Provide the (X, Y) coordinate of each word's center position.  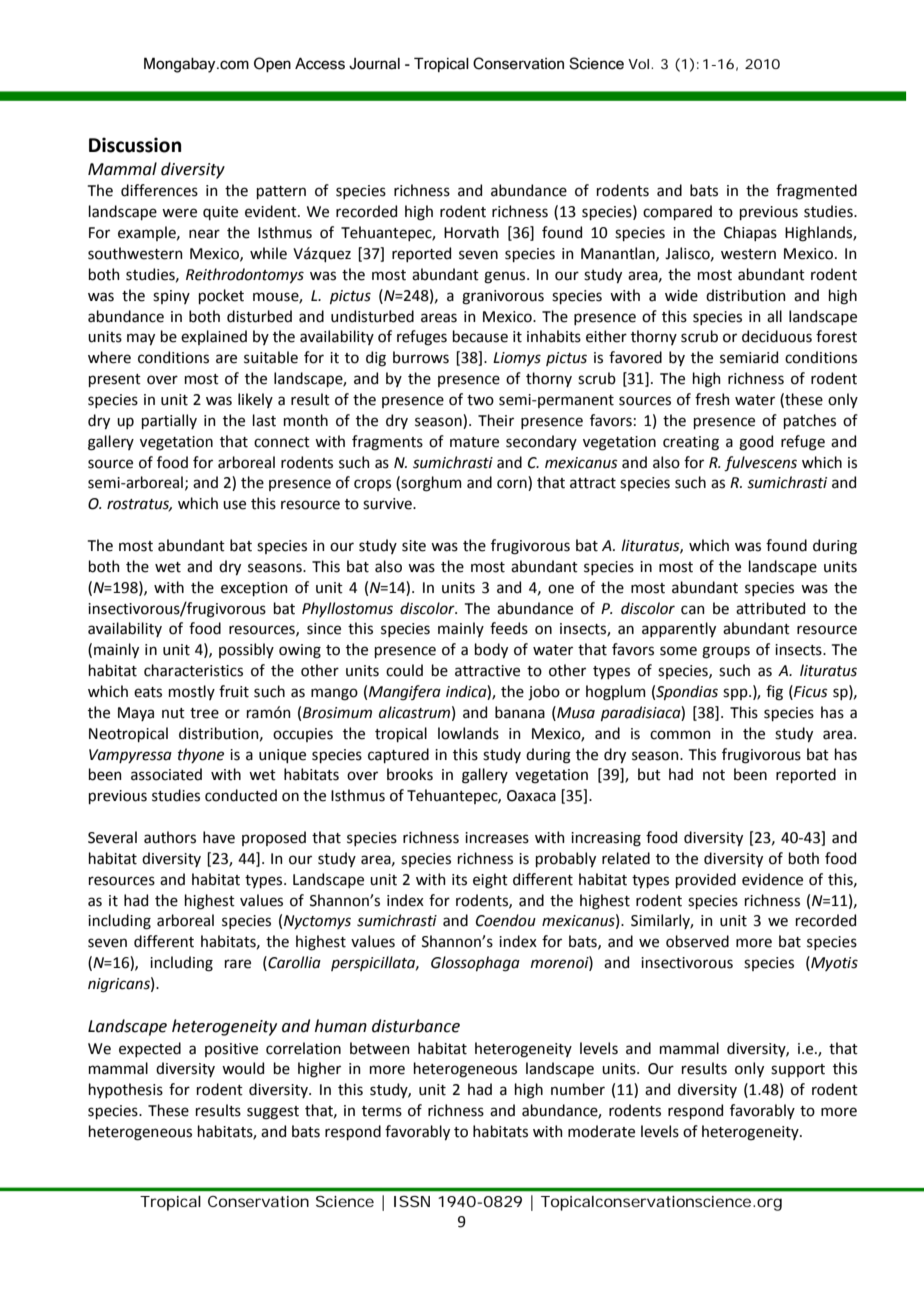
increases (497, 838)
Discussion (135, 145)
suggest (273, 1113)
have (219, 837)
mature (474, 442)
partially (169, 421)
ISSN (412, 1201)
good (756, 443)
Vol (638, 64)
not (714, 775)
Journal (374, 64)
